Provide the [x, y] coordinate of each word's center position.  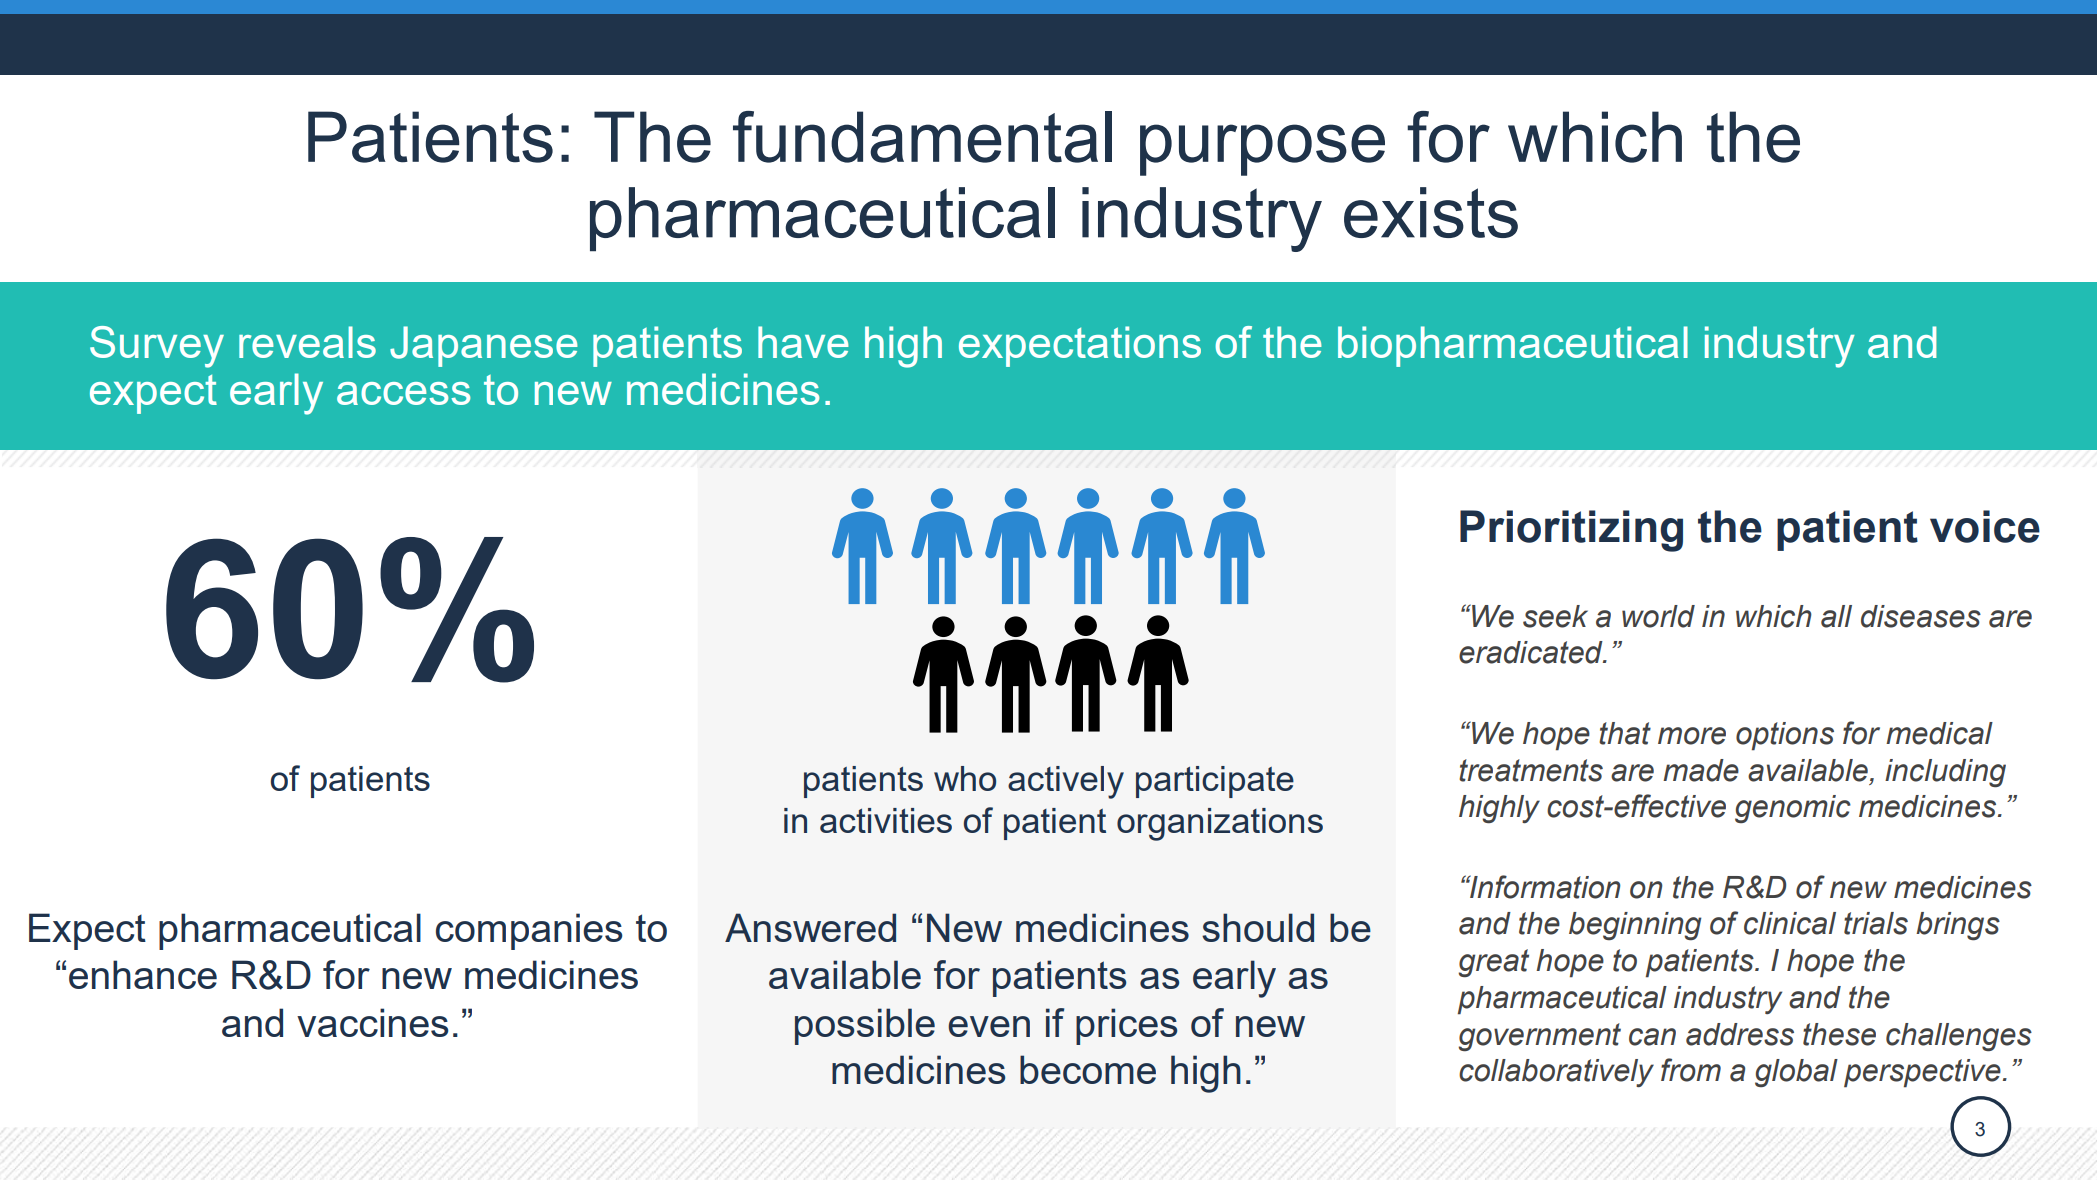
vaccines [373, 1022]
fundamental [922, 137]
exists [1431, 212]
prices [1126, 1026]
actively [1066, 782]
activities [886, 820]
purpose [1262, 150]
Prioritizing [1571, 531]
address [1740, 1034]
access [403, 393]
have [803, 342]
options [1785, 736]
